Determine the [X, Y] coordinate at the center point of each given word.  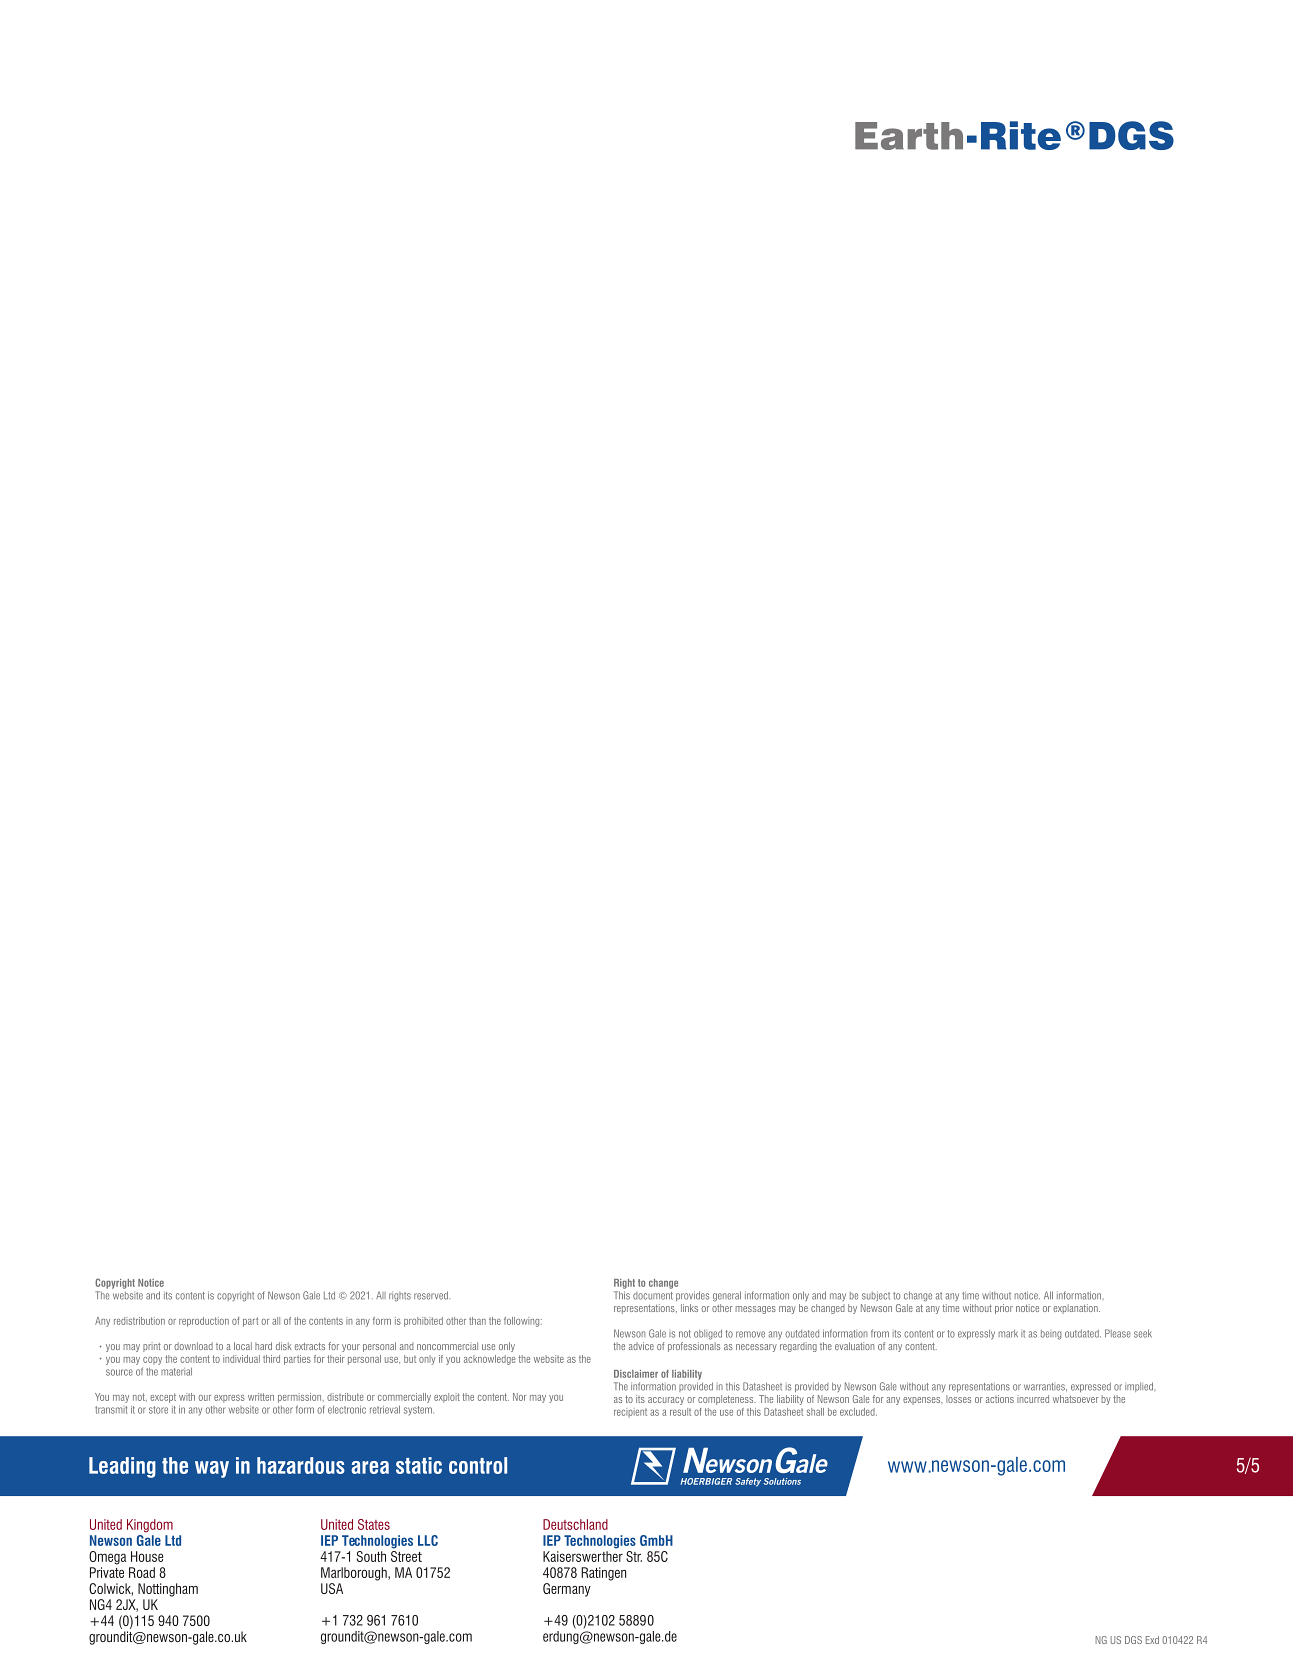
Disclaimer [636, 1374]
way [212, 1469]
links [689, 1308]
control [478, 1465]
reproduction [204, 1322]
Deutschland [575, 1524]
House [147, 1556]
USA [332, 1588]
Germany [567, 1590]
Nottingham [168, 1590]
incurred [1033, 1399]
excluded [858, 1412]
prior [1004, 1309]
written [261, 1397]
